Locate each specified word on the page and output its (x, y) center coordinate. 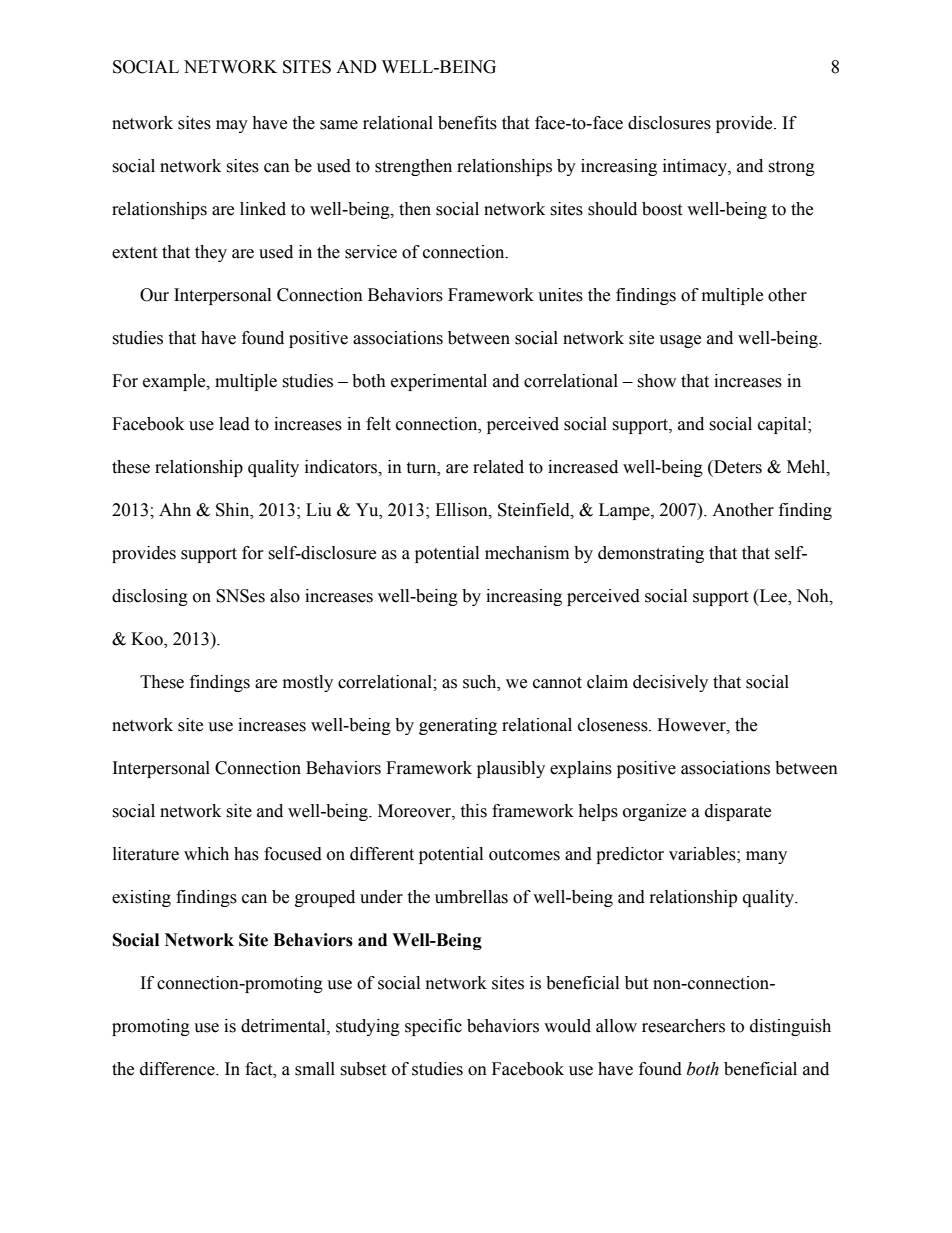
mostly (308, 683)
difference (178, 1069)
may (232, 126)
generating (458, 726)
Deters (737, 467)
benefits (467, 123)
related (498, 467)
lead (234, 424)
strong (791, 168)
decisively (670, 683)
